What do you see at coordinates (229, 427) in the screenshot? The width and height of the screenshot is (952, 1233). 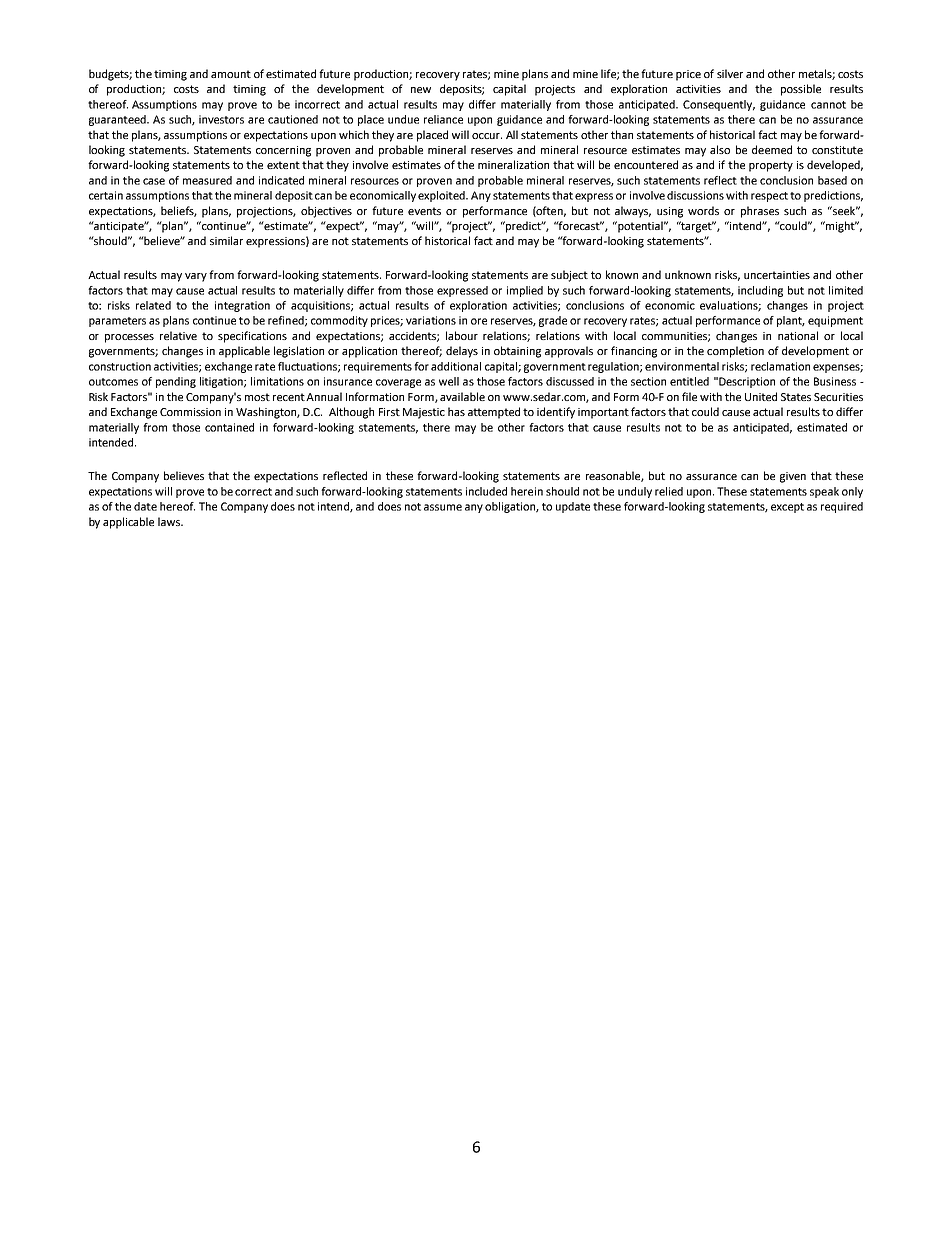 I see `contained` at bounding box center [229, 427].
